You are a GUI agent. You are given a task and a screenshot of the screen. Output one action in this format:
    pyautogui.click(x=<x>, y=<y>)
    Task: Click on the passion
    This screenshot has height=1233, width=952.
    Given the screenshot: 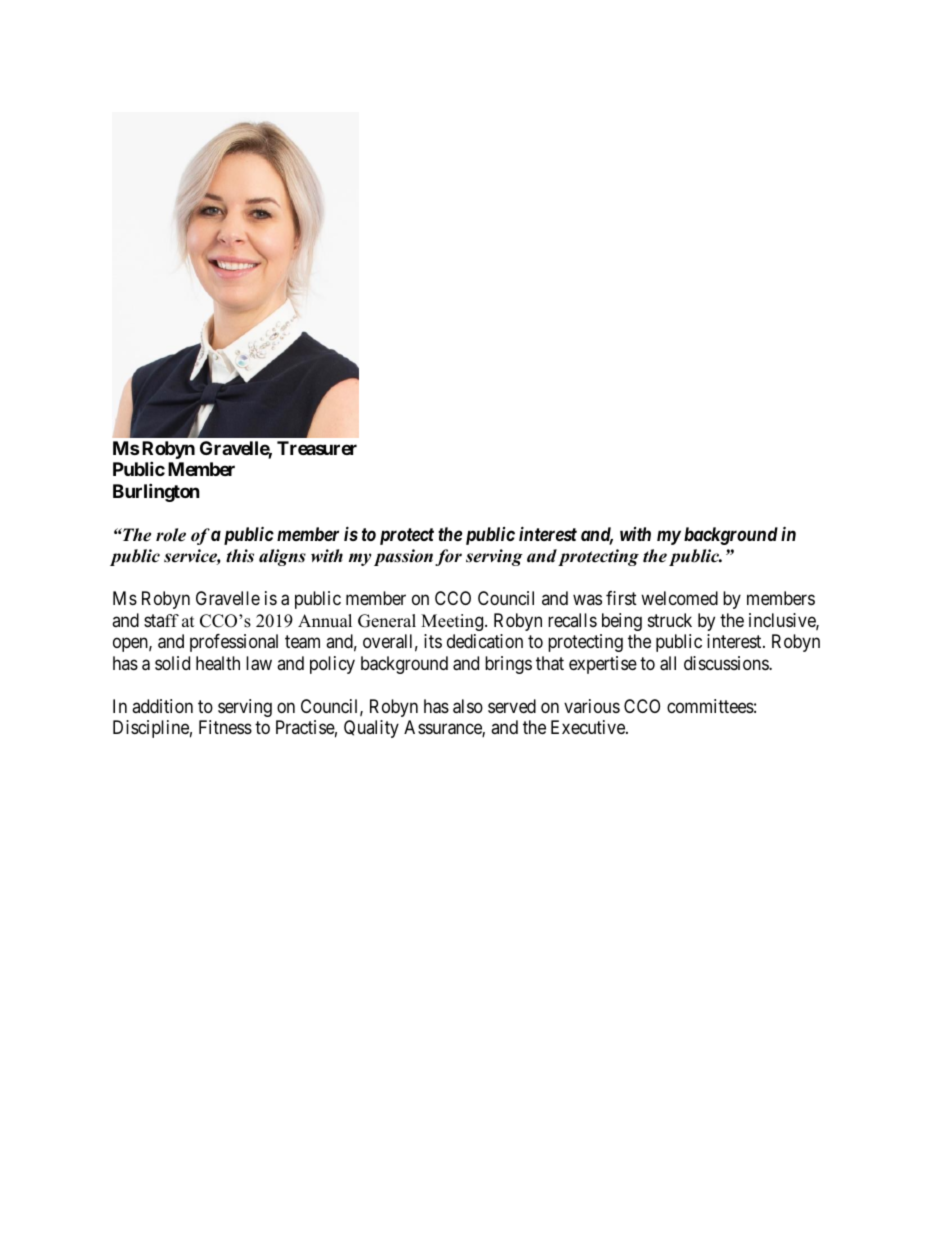 What is the action you would take?
    pyautogui.click(x=403, y=557)
